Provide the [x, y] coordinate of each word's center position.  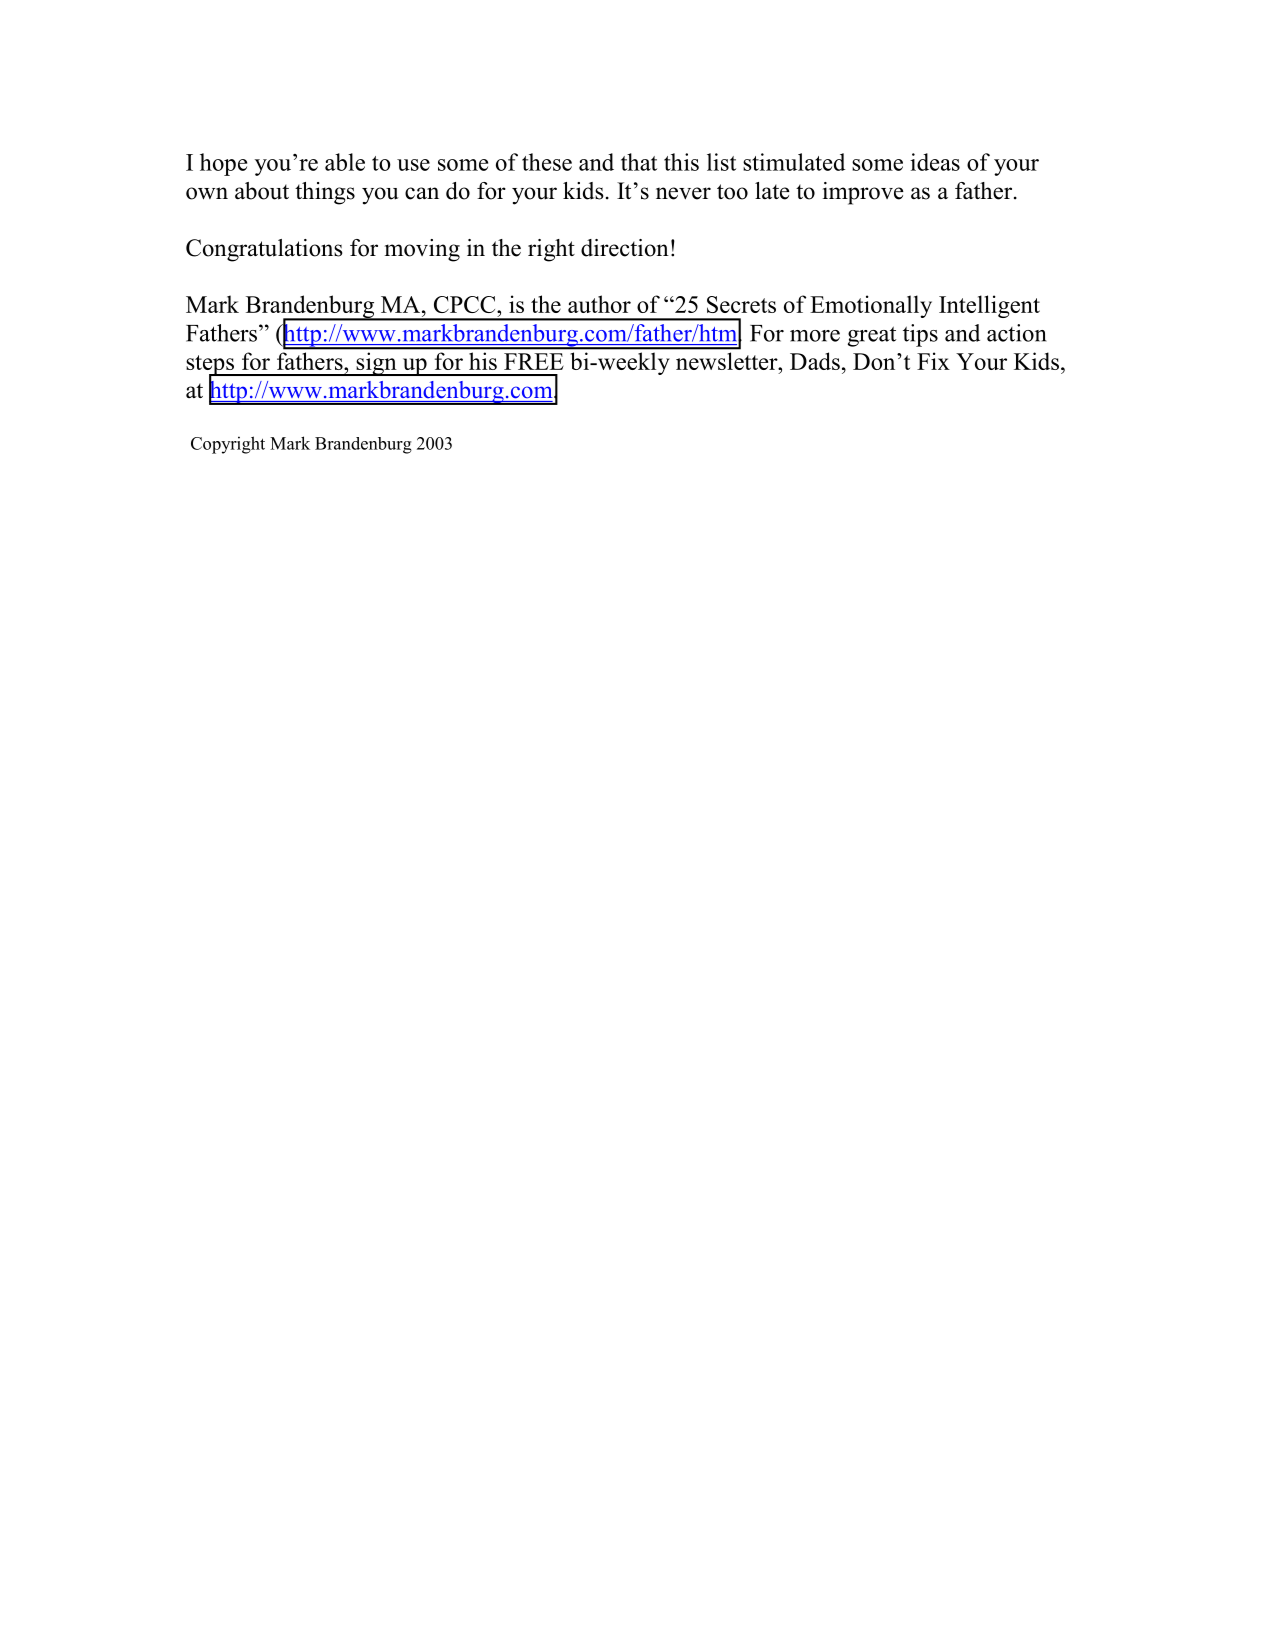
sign [376, 364]
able [345, 162]
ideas [935, 162]
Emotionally [871, 306]
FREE [534, 361]
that [639, 162]
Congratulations [264, 250]
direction [625, 248]
